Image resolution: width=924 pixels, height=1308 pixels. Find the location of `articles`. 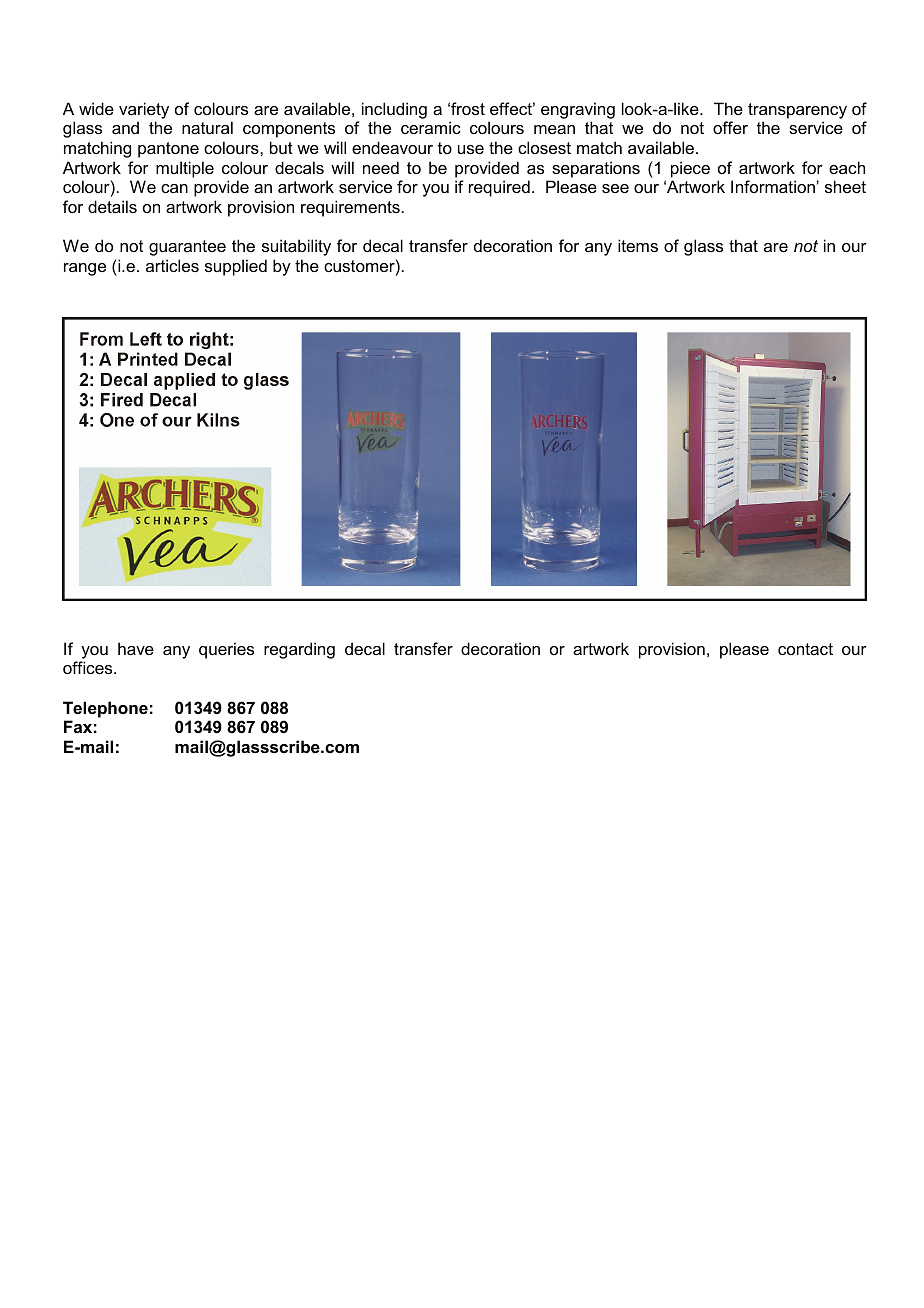

articles is located at coordinates (172, 265).
